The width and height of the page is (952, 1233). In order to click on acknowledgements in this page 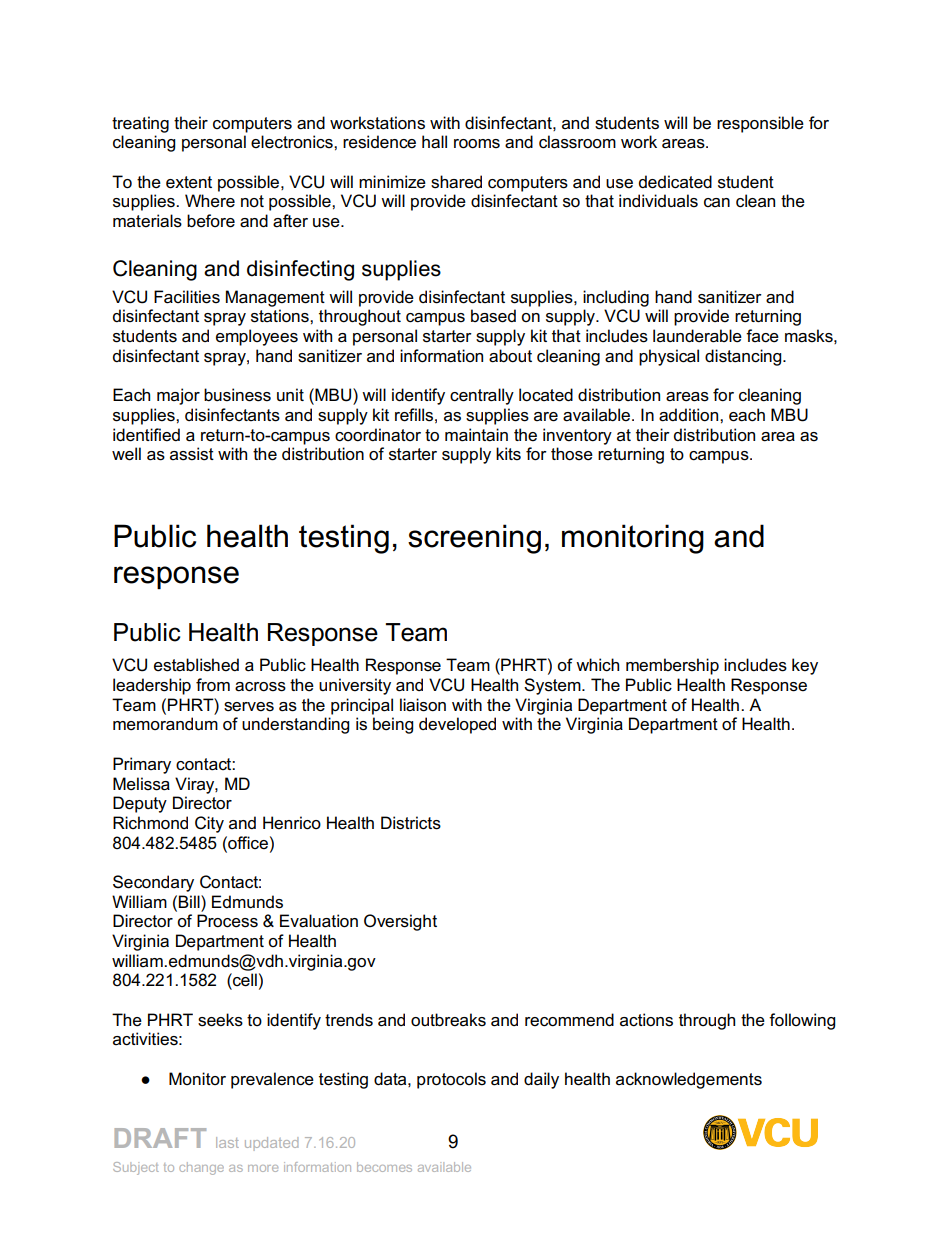, I will do `click(689, 1080)`.
